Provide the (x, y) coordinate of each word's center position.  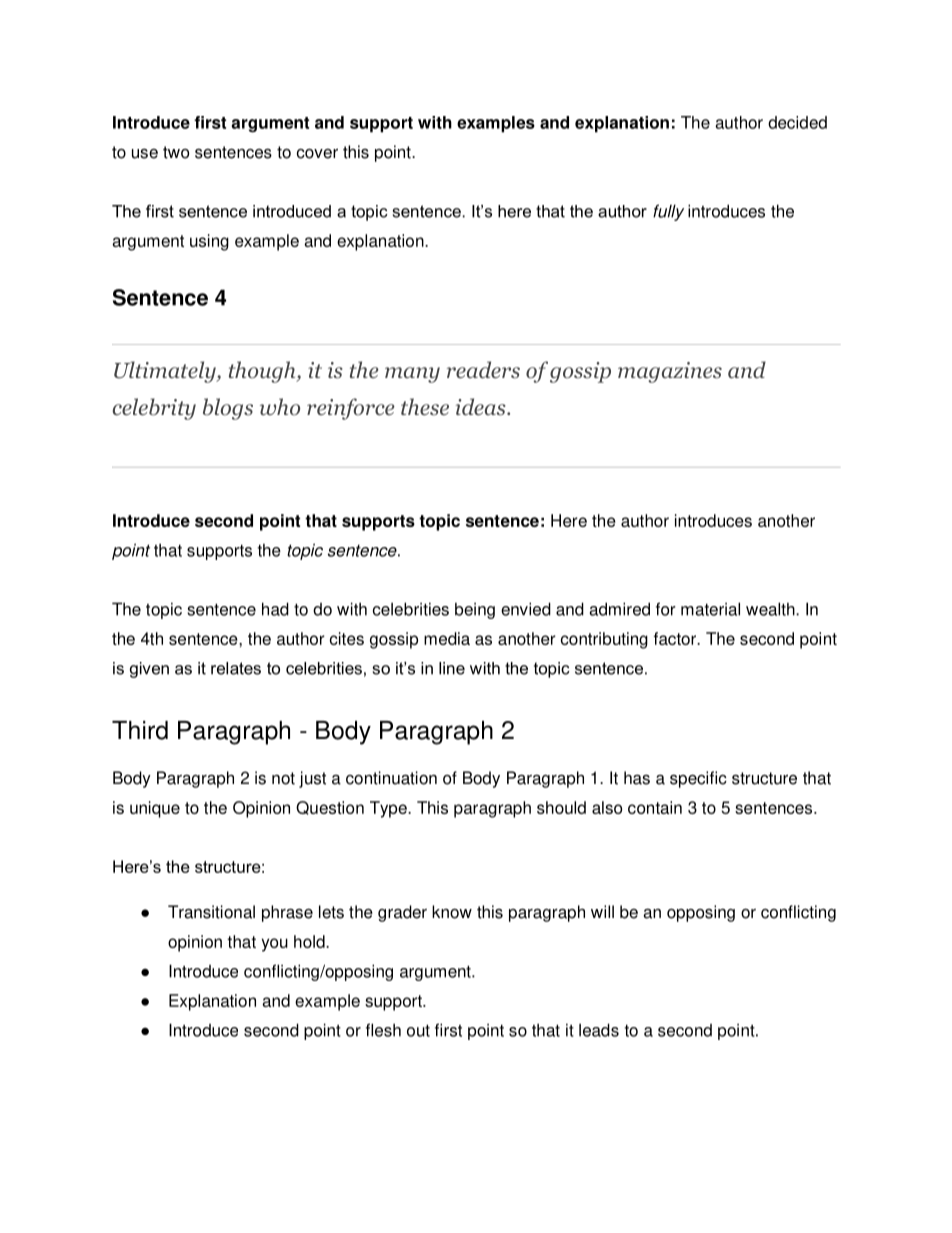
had (275, 609)
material (710, 609)
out (418, 1031)
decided (797, 122)
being (475, 610)
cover (317, 154)
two (176, 152)
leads (599, 1030)
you (275, 945)
